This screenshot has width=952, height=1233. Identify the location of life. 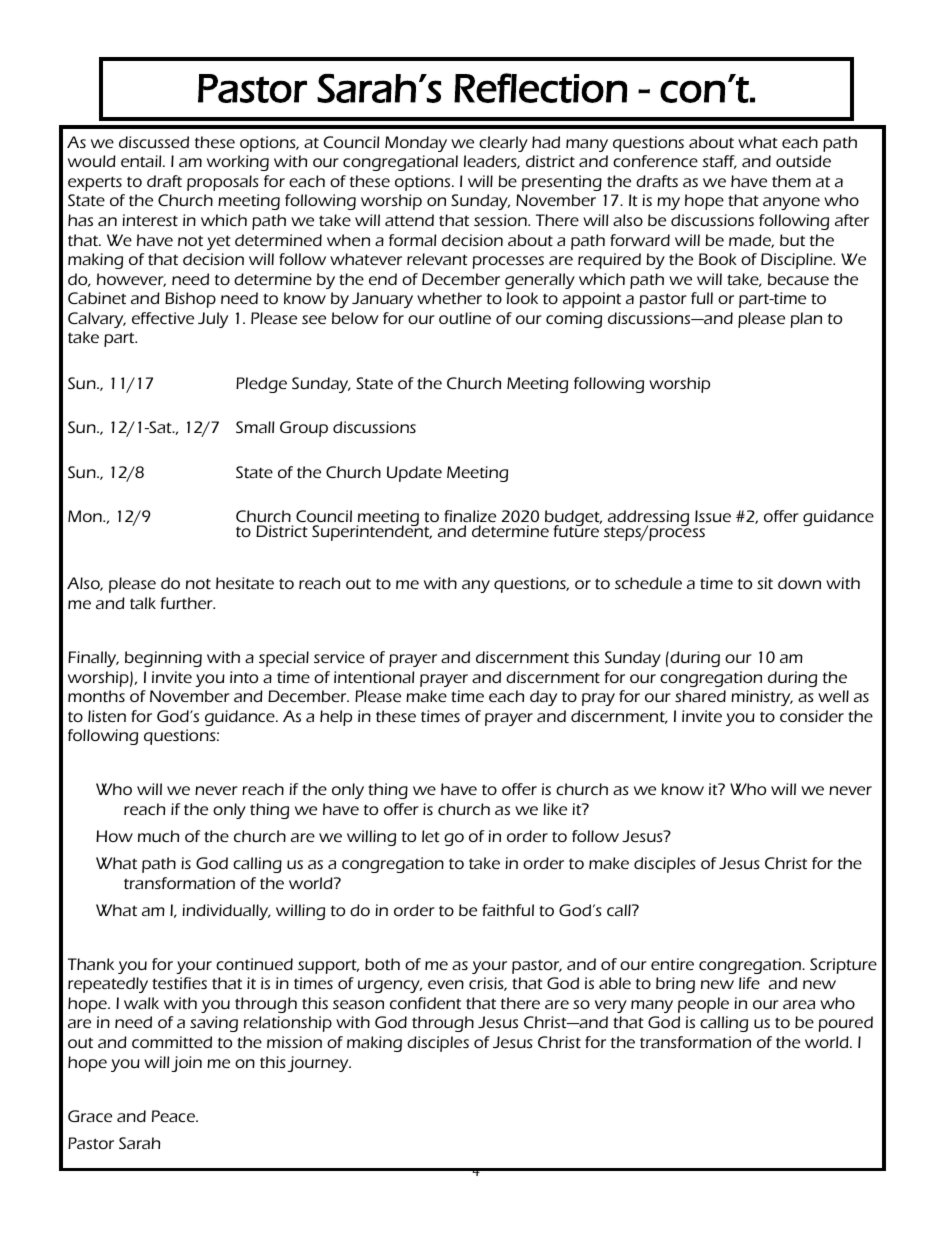
(749, 983).
